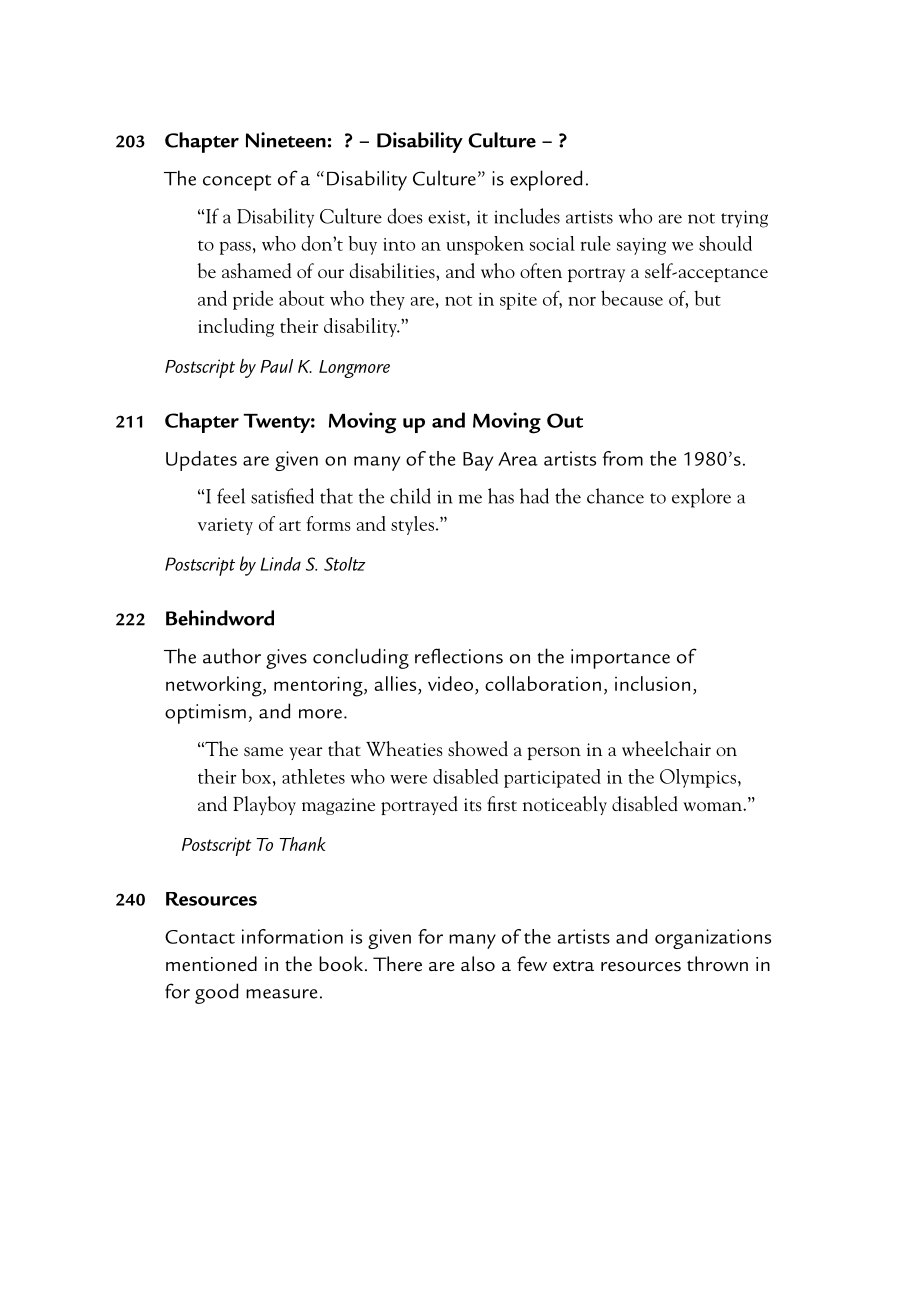 This page has width=921, height=1316. Describe the element at coordinates (478, 964) in the page. I see `also` at that location.
